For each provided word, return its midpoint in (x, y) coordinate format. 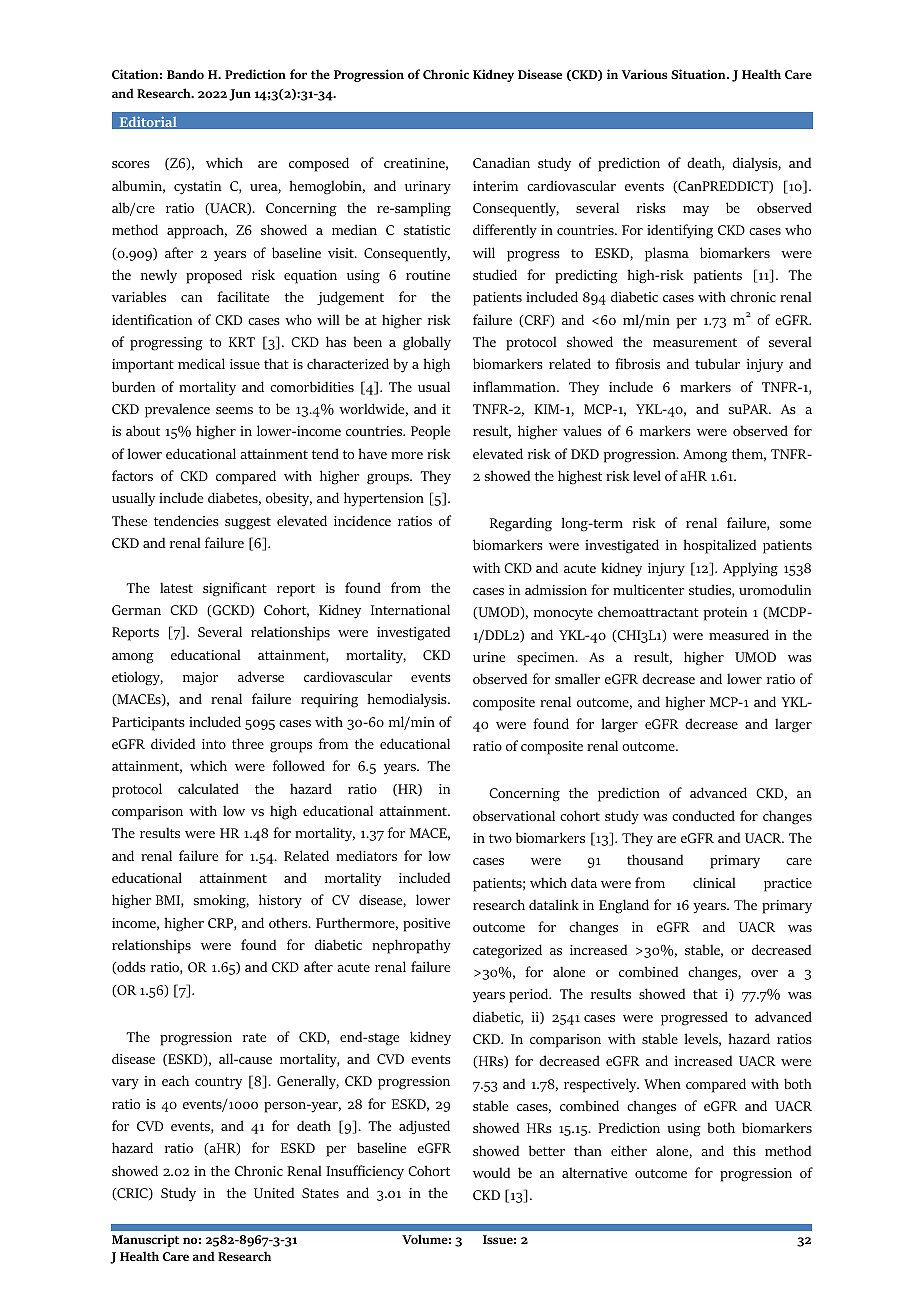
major (200, 678)
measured (739, 634)
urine (489, 657)
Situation (699, 74)
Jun (240, 95)
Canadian (501, 162)
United (274, 1192)
